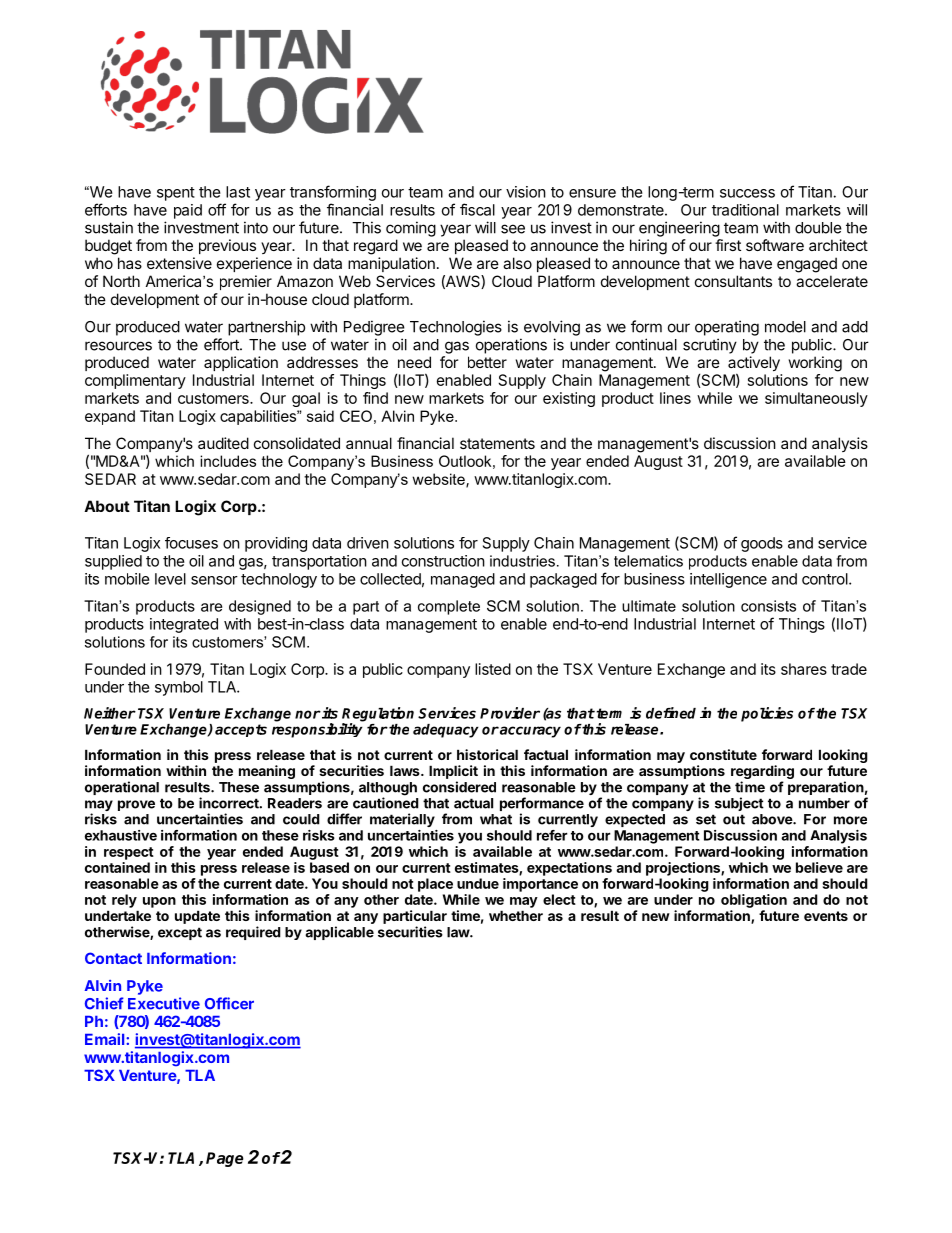 Image resolution: width=952 pixels, height=1233 pixels. Describe the element at coordinates (225, 1159) in the image. I see `Page` at that location.
